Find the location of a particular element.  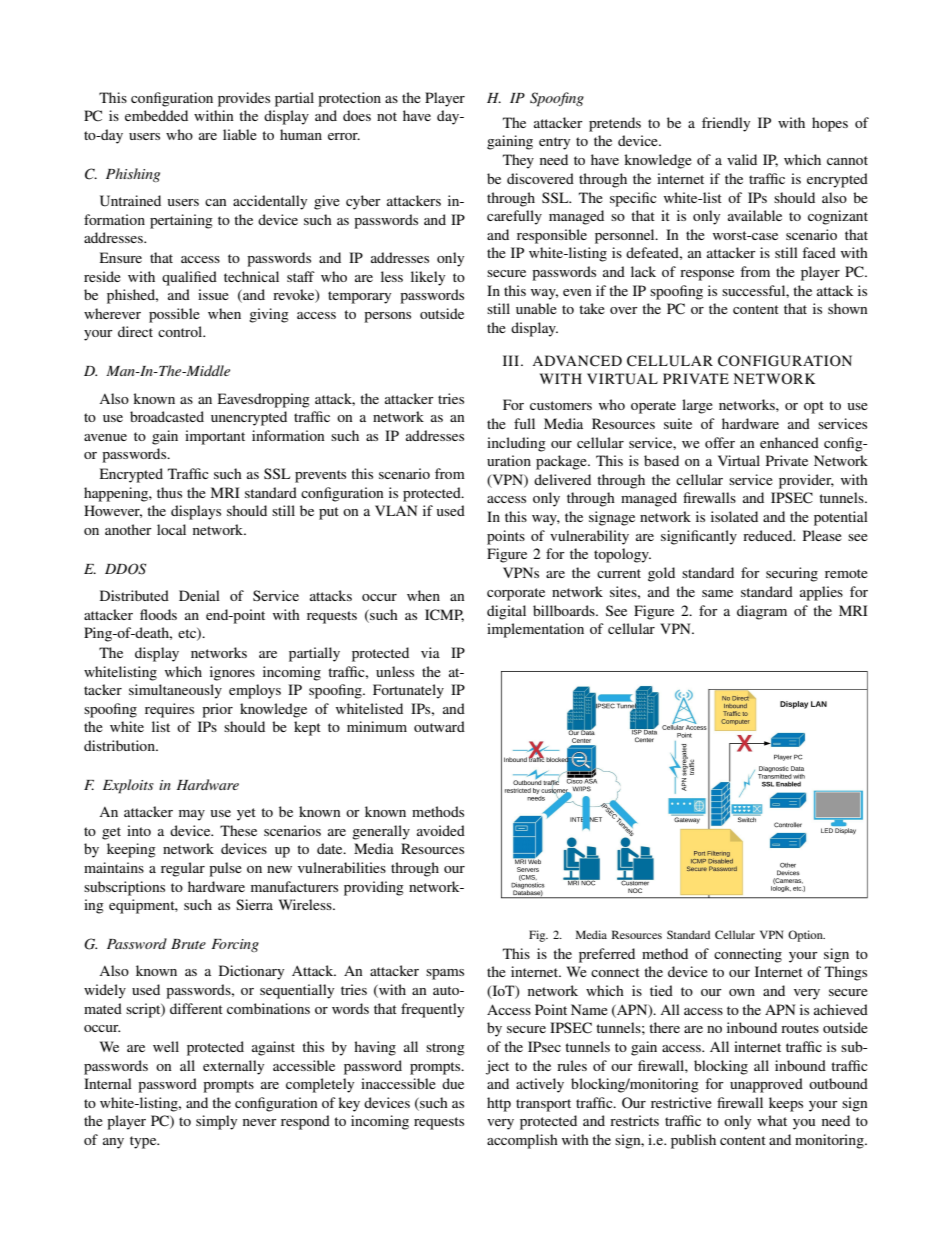

simply is located at coordinates (216, 1122).
